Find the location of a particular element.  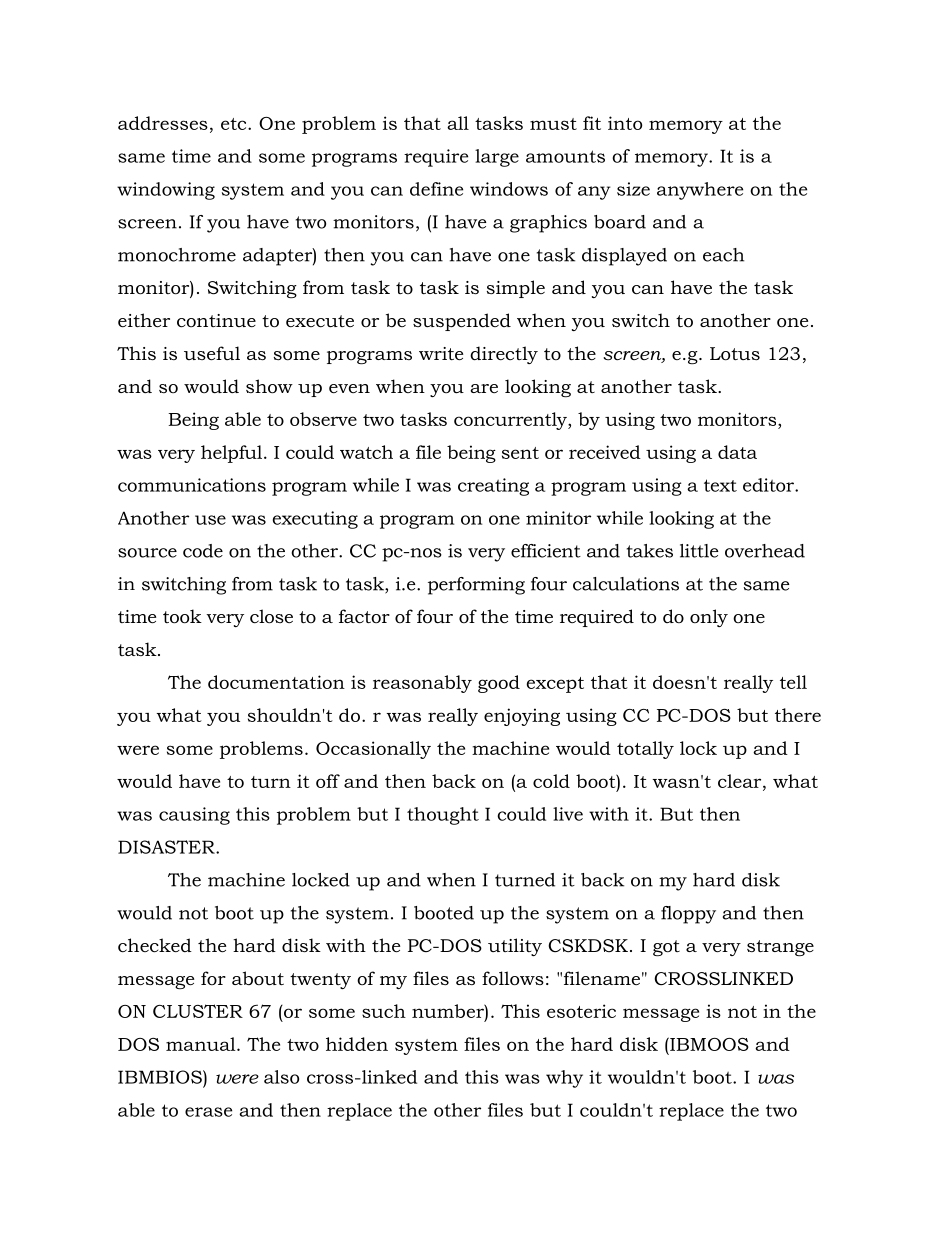

useful is located at coordinates (212, 353).
